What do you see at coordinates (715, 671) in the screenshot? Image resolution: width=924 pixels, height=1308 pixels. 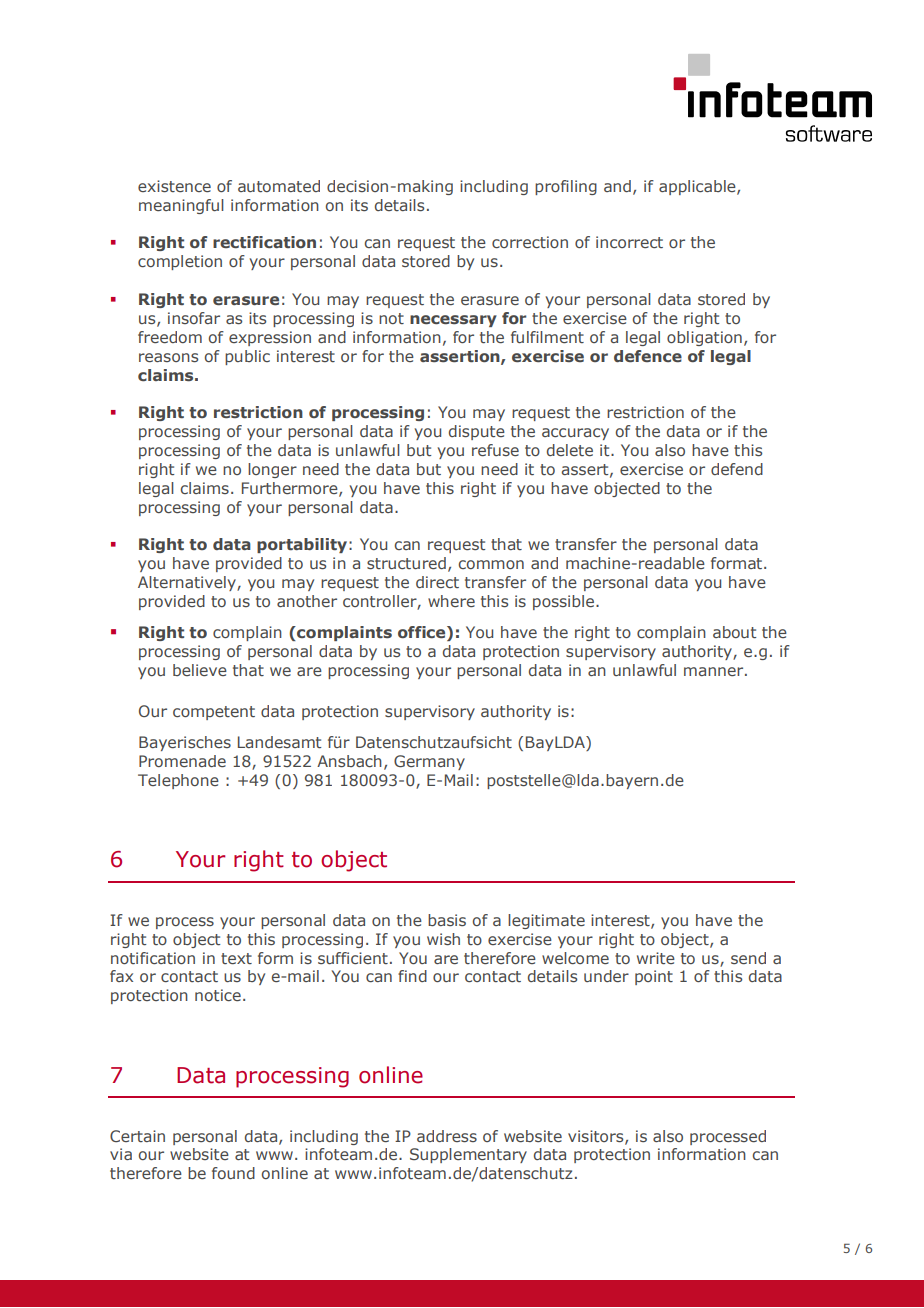 I see `manner` at bounding box center [715, 671].
